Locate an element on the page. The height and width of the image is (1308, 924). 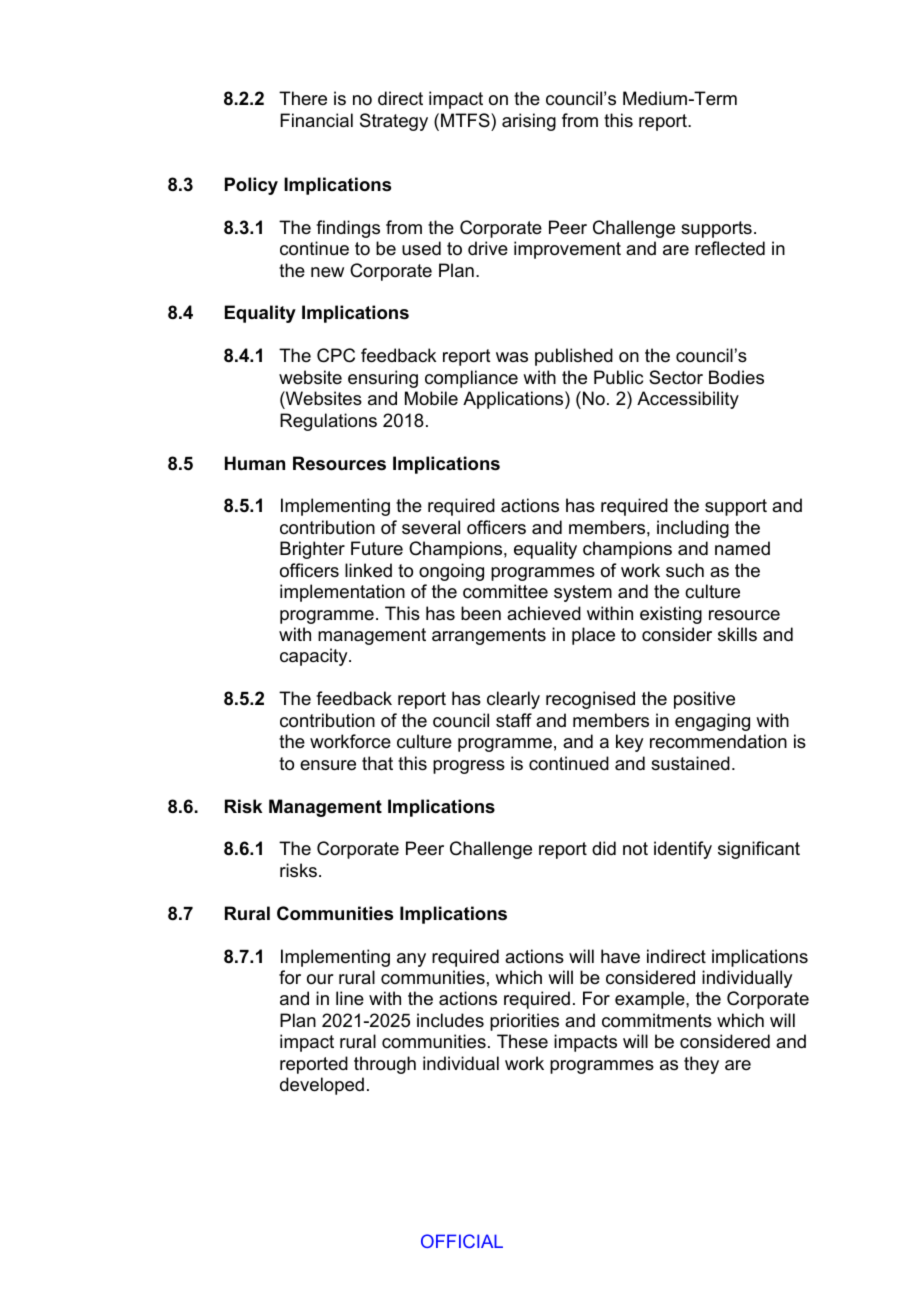
identify is located at coordinates (683, 850).
